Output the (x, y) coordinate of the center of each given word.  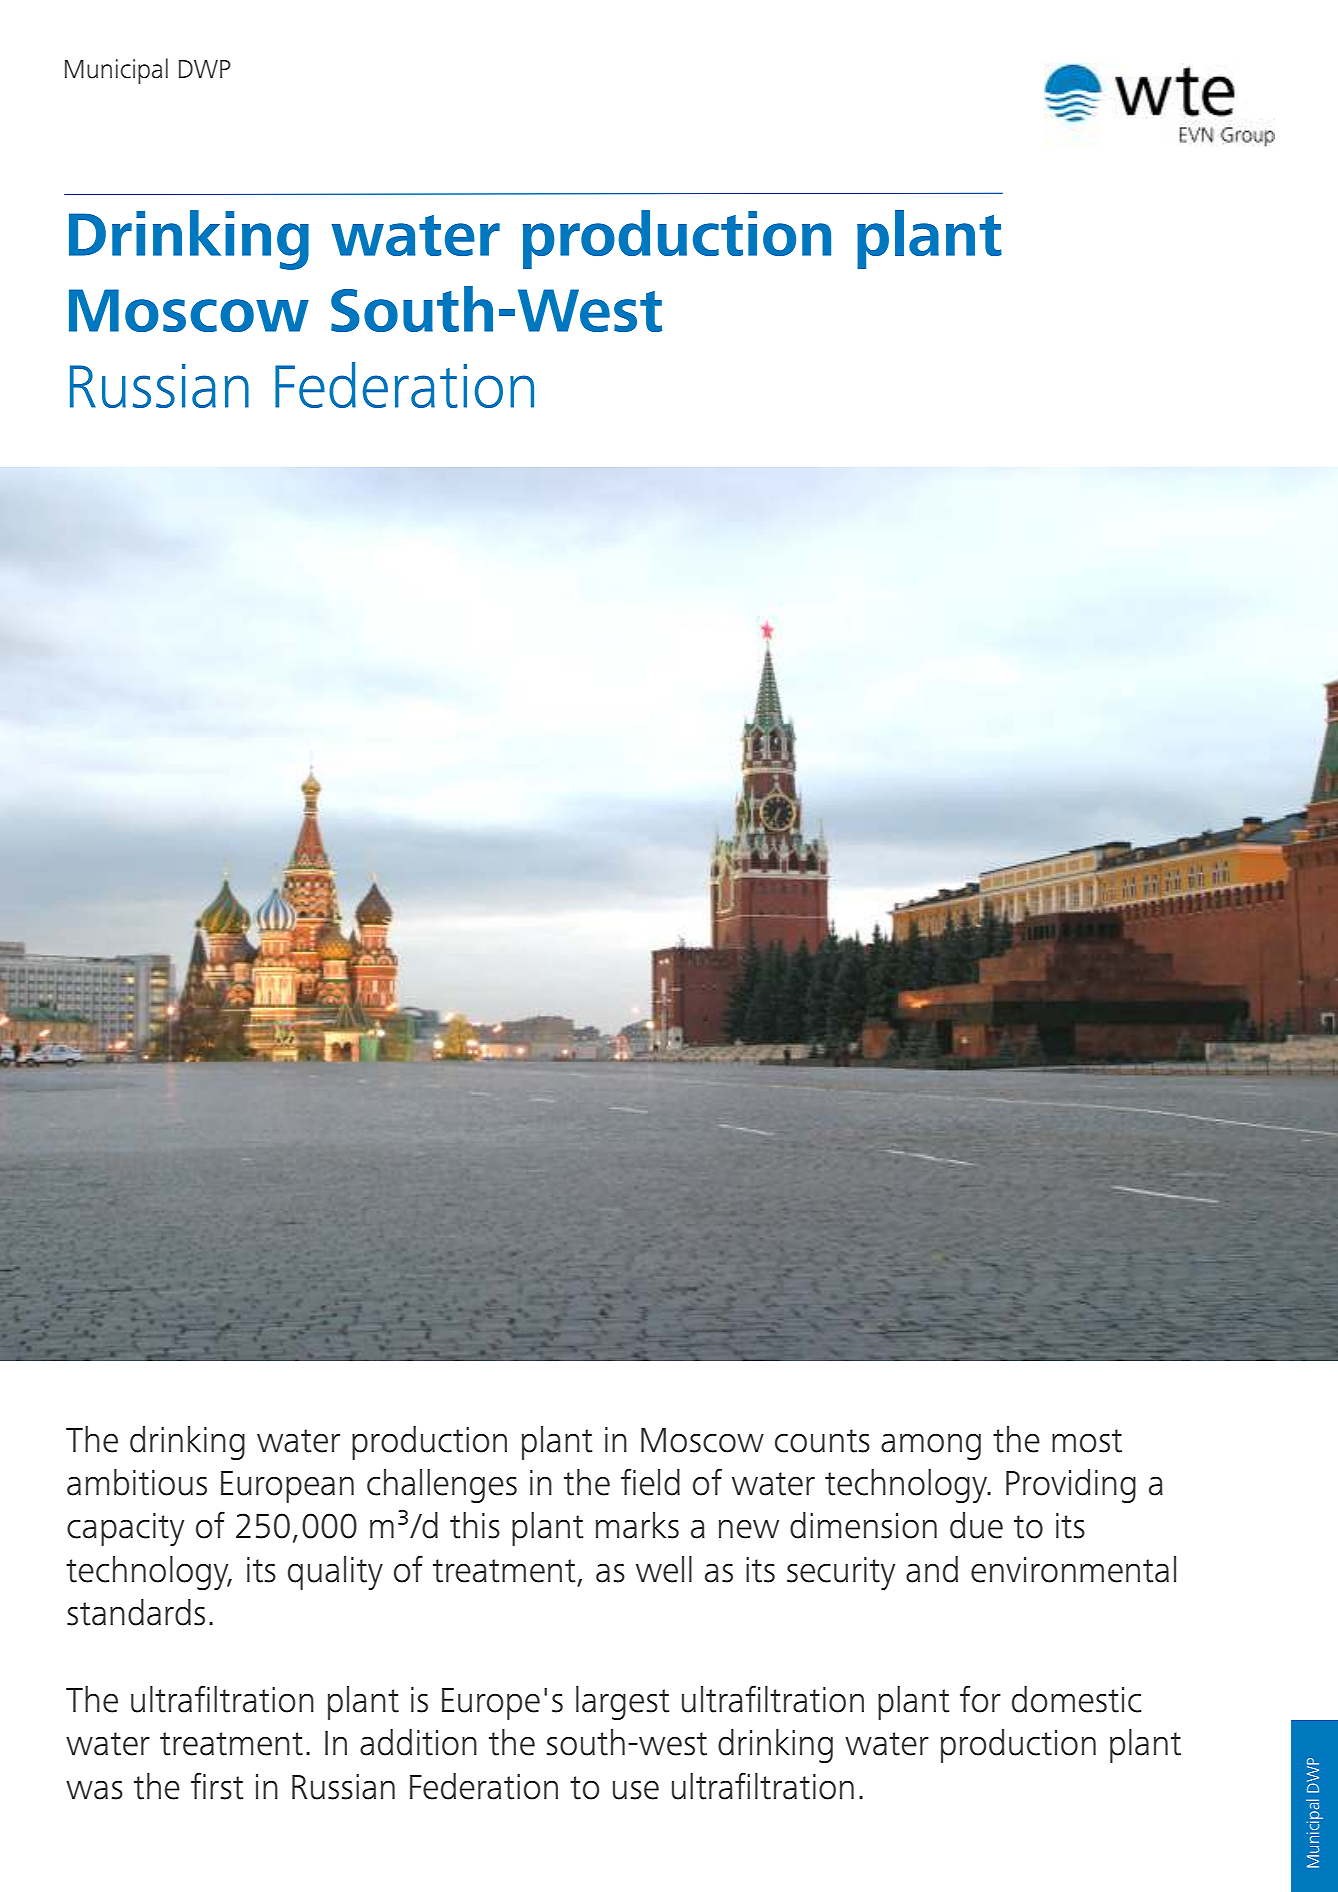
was (94, 1790)
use (636, 1790)
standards (136, 1612)
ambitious (137, 1482)
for (980, 1699)
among (931, 1446)
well (664, 1569)
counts (822, 1441)
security (841, 1573)
